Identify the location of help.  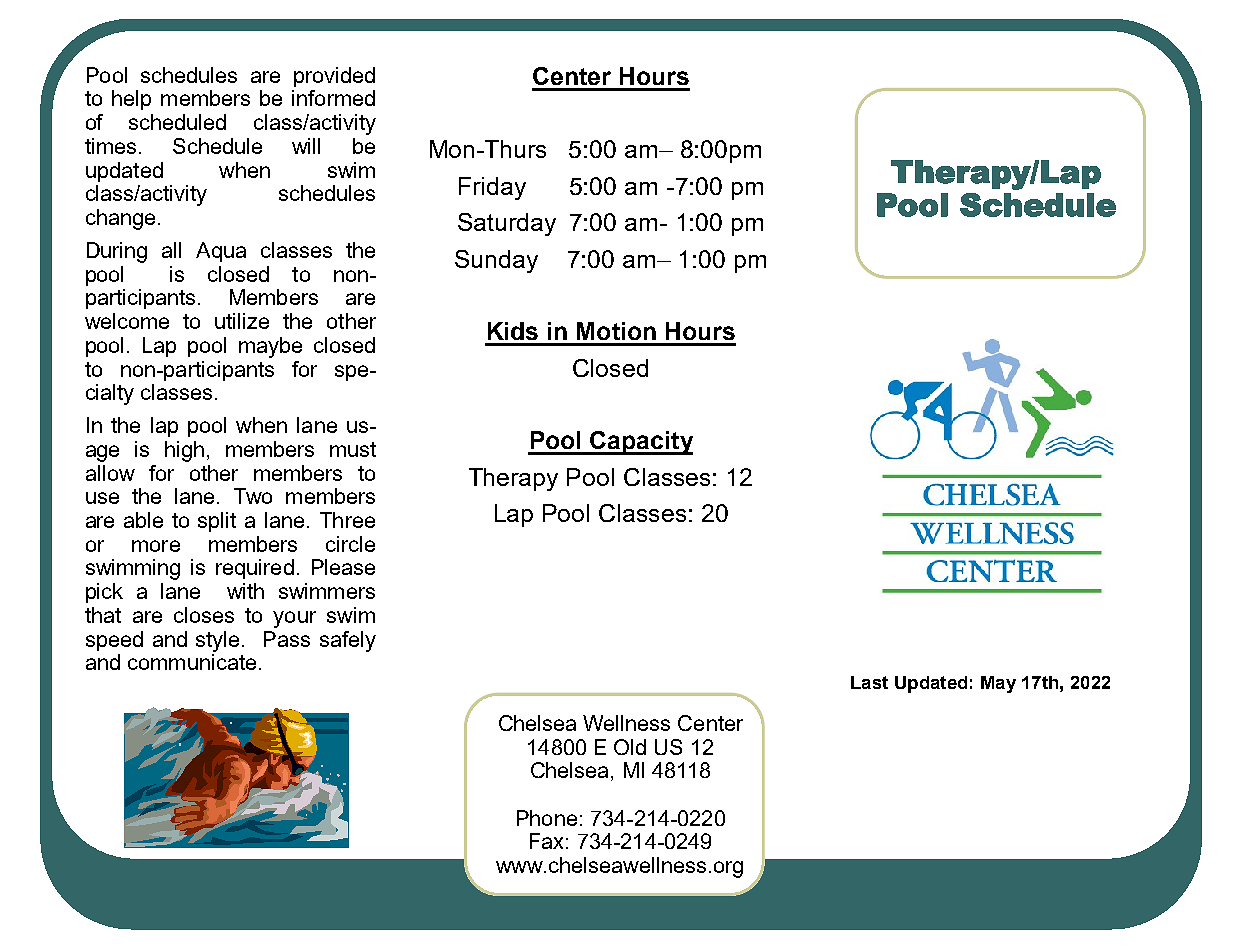
(131, 100).
